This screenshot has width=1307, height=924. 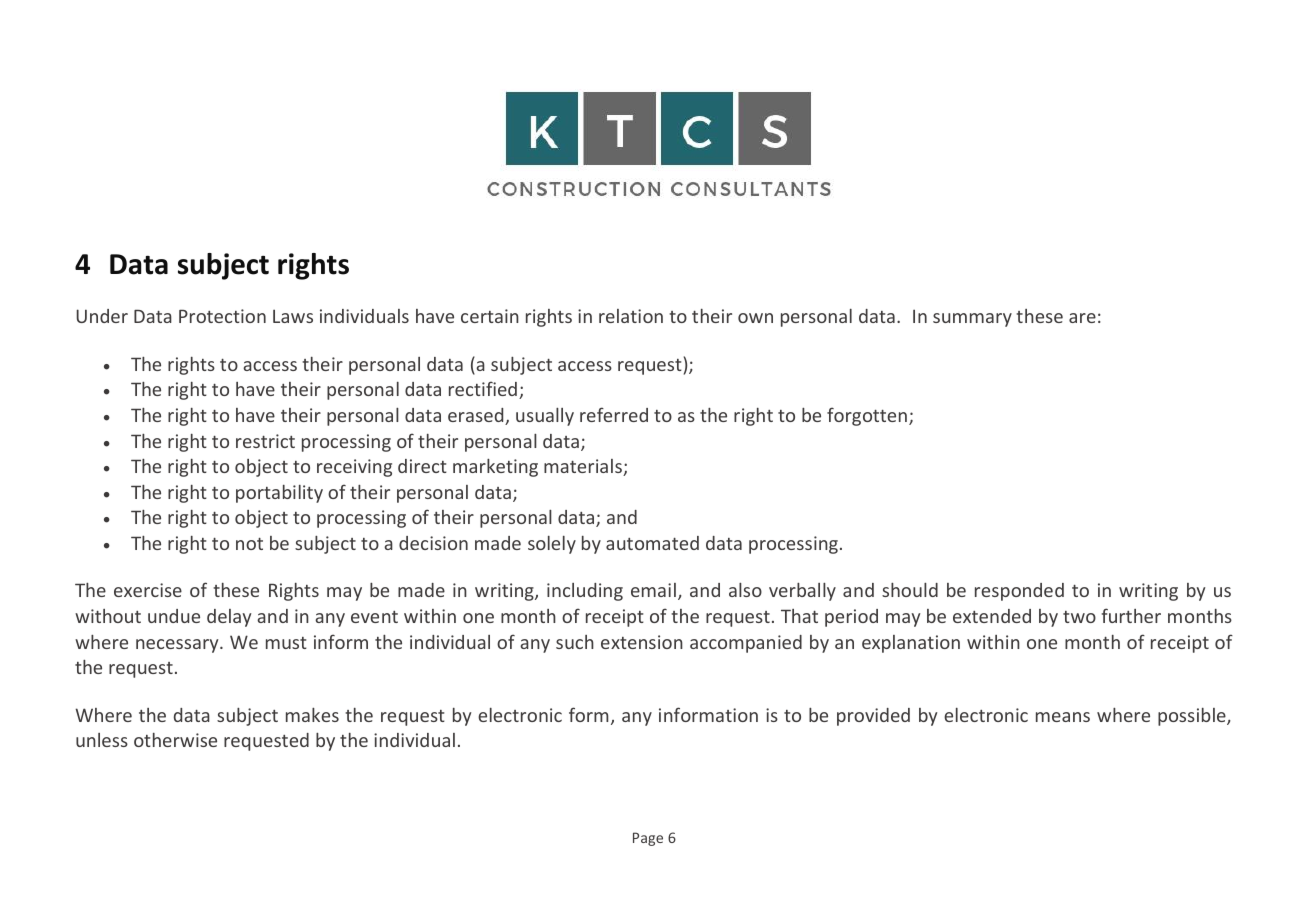 I want to click on relation, so click(x=631, y=316).
